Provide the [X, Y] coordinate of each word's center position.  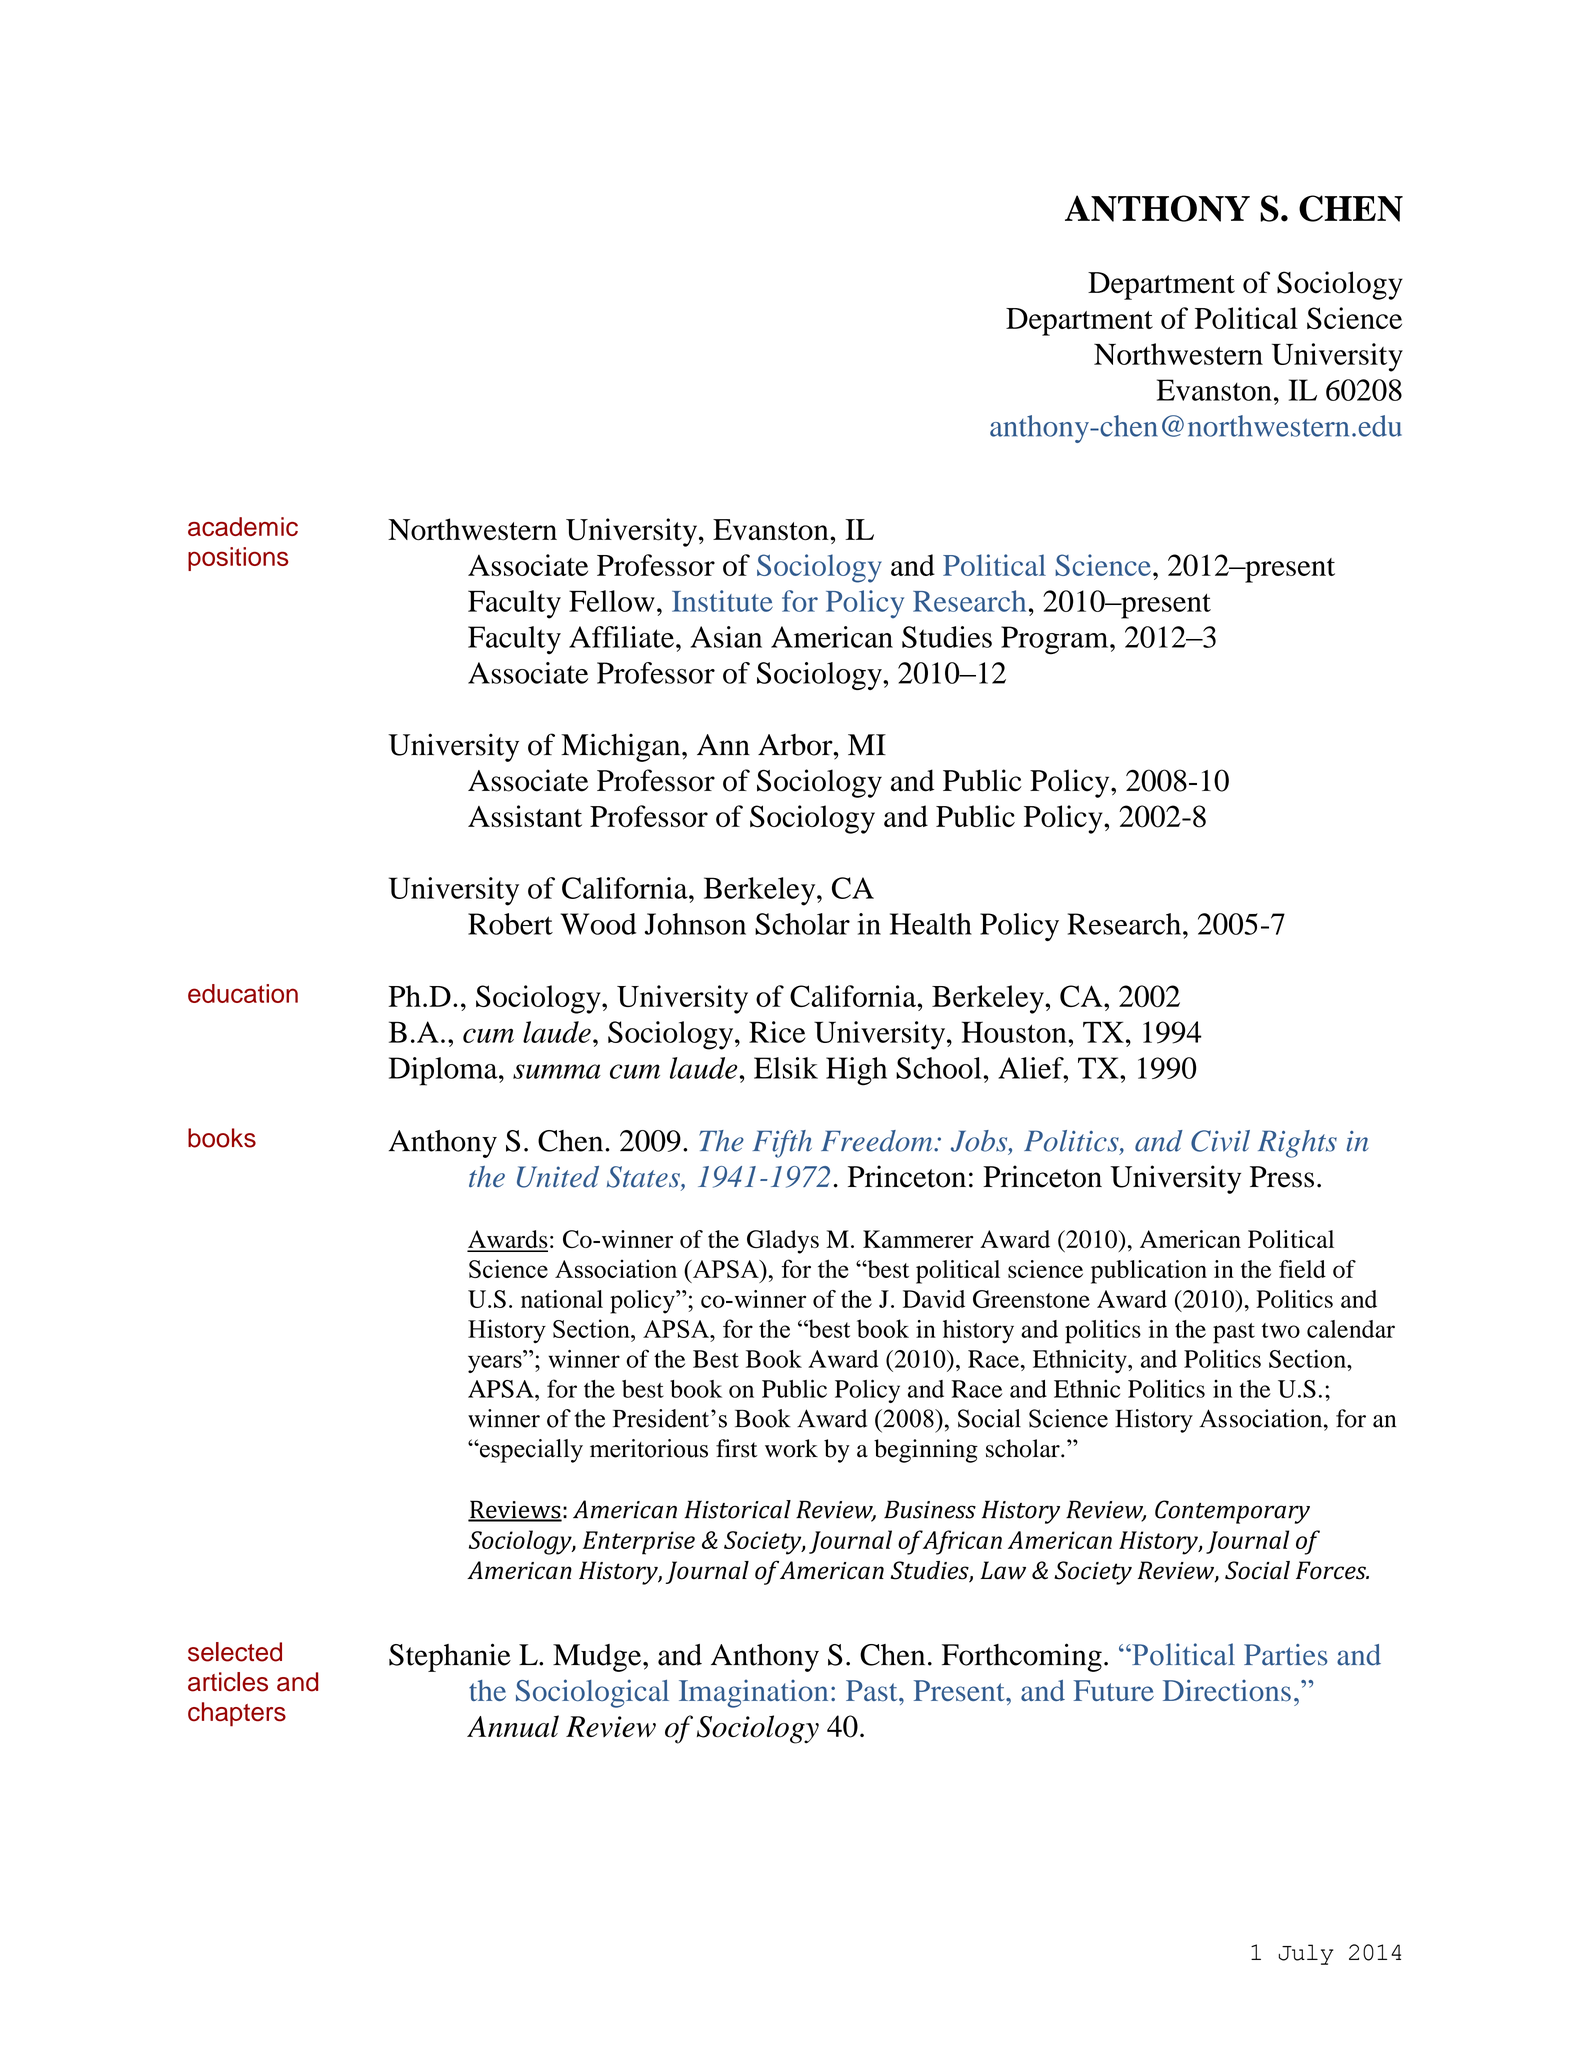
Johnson [695, 924]
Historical [738, 1509]
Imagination [753, 1693]
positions [238, 559]
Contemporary [1232, 1512]
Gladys [783, 1242]
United [558, 1177]
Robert [510, 924]
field [1302, 1269]
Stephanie [450, 1657]
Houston [1015, 1032]
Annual [513, 1726]
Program [1056, 640]
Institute [722, 601]
